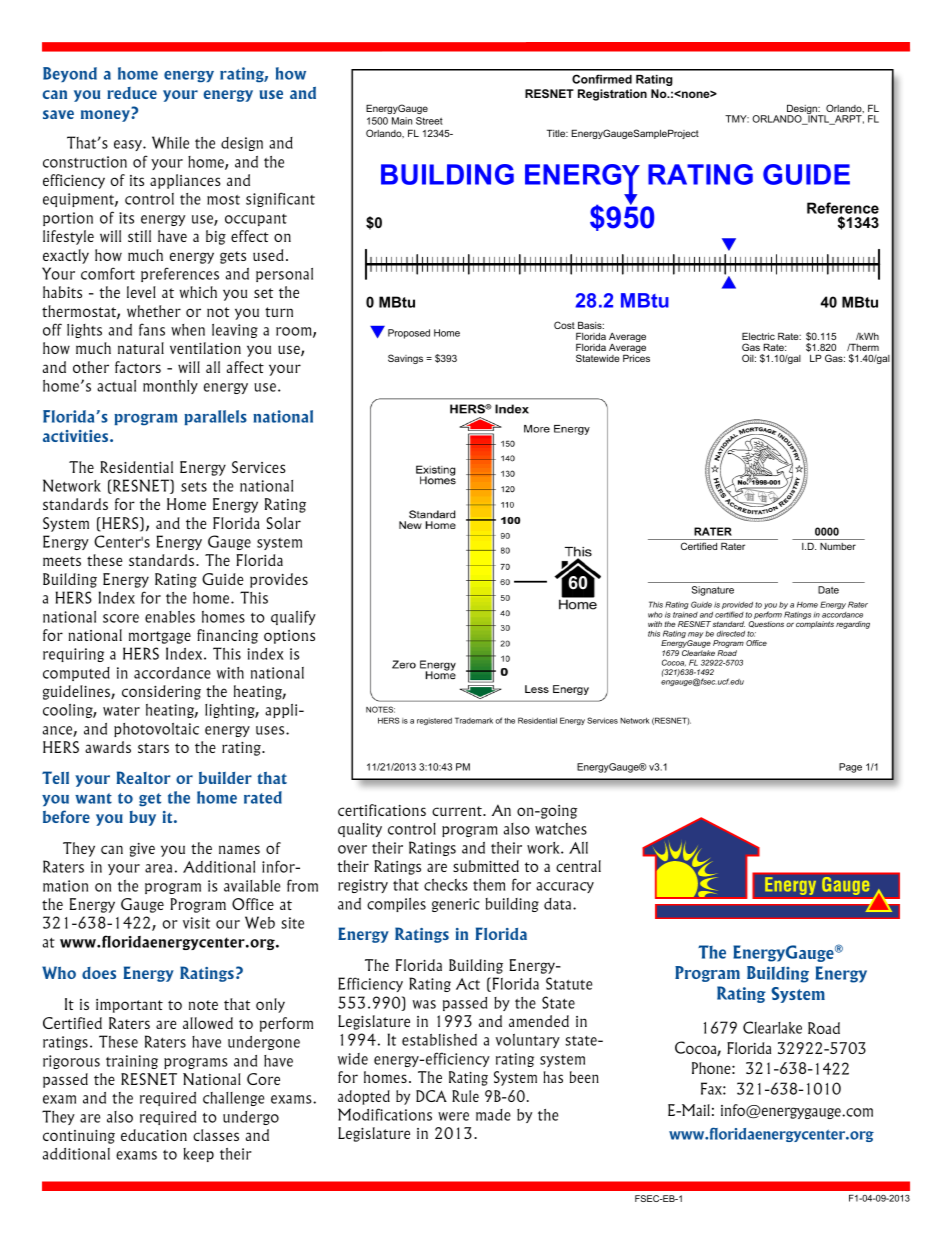  I want to click on been, so click(584, 1077).
